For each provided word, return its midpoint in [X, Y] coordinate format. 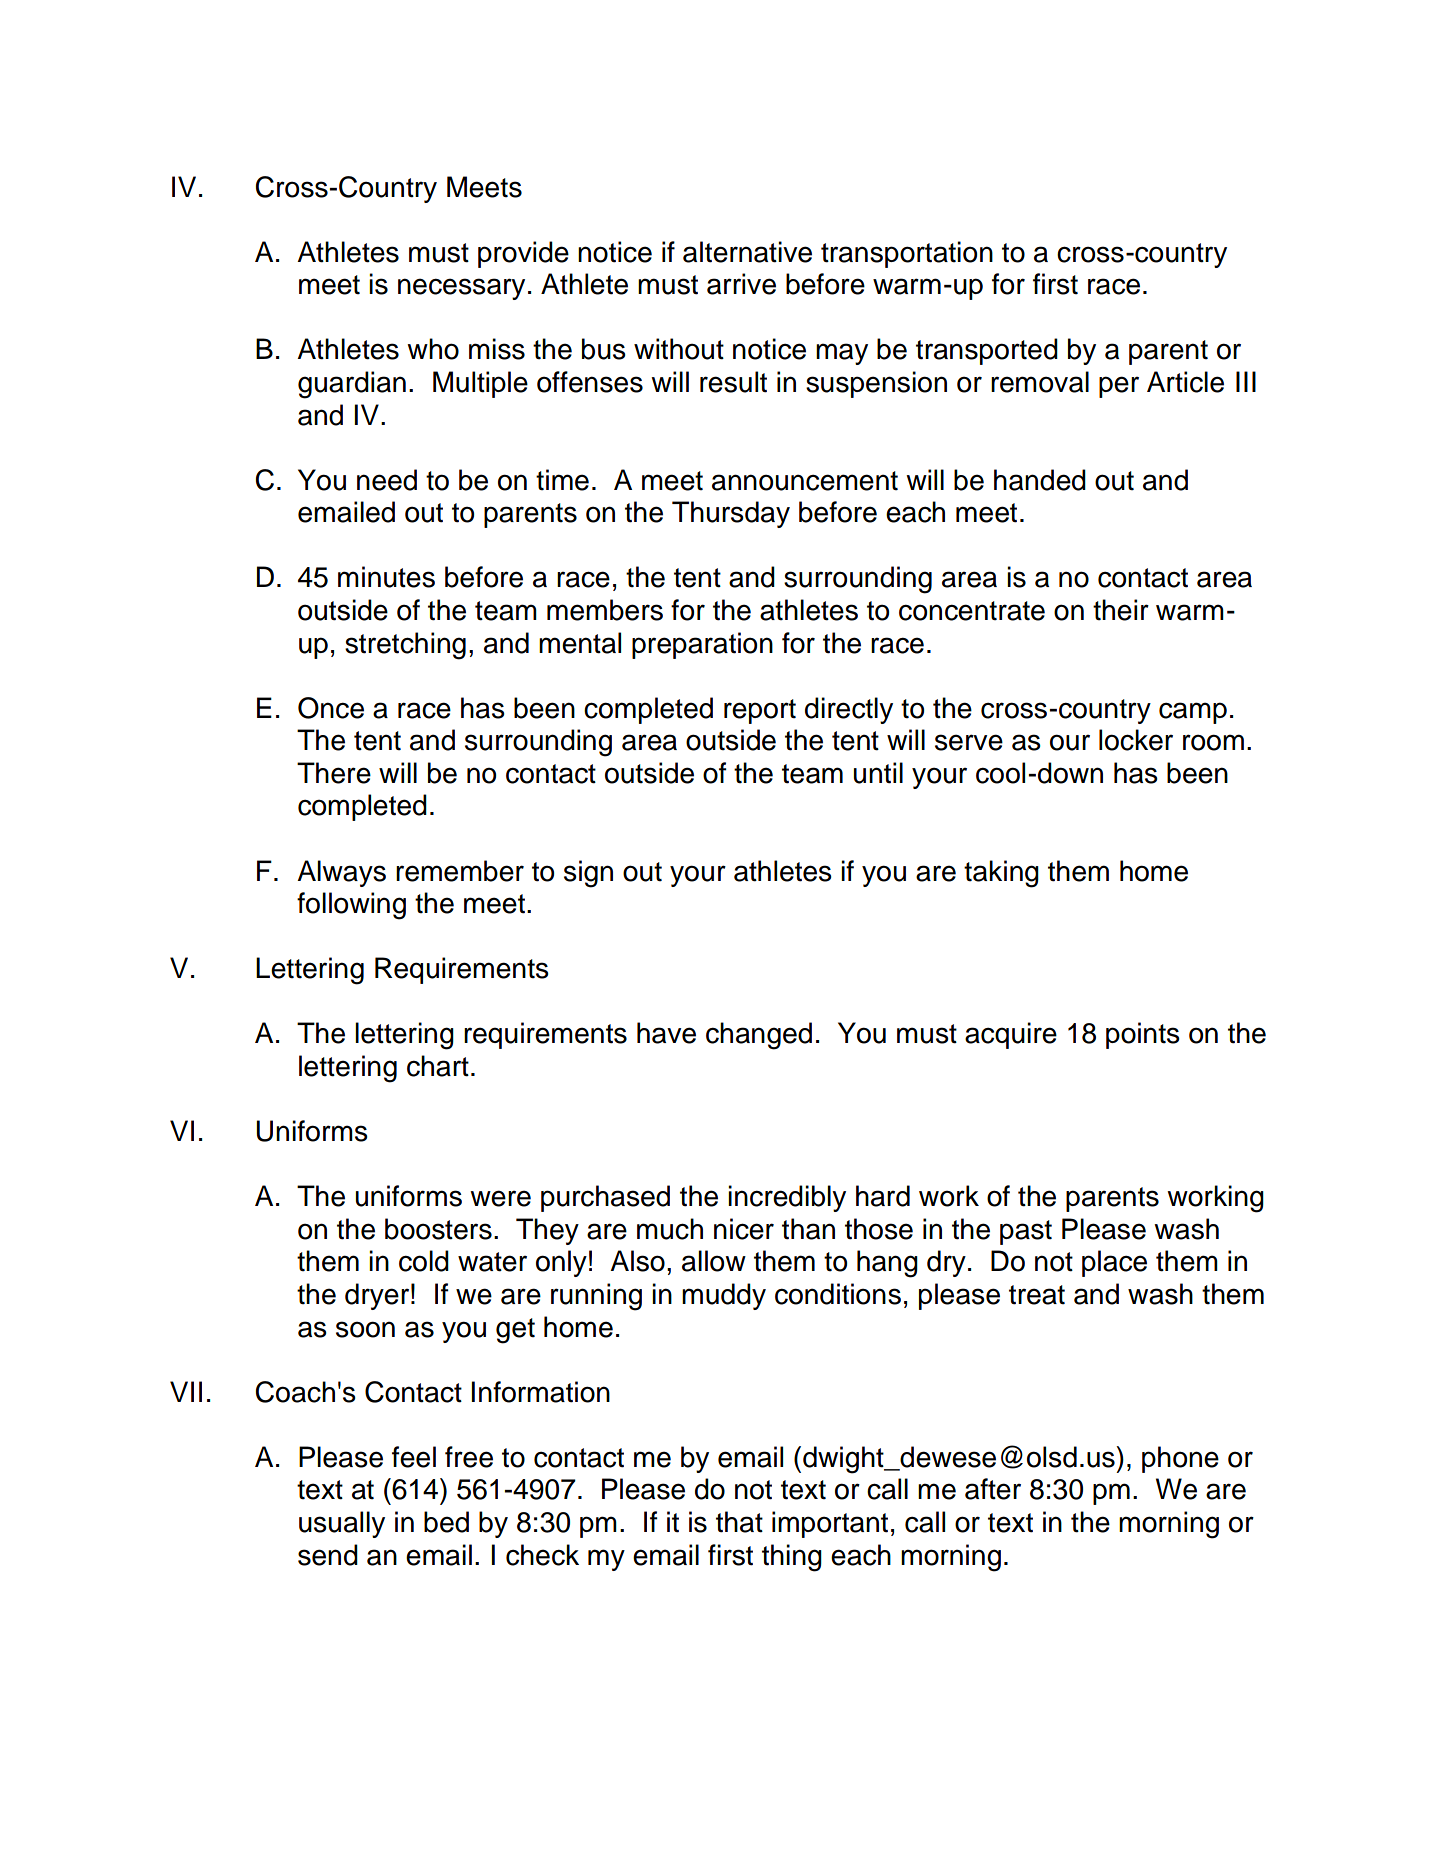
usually [342, 1524]
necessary [461, 289]
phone [1180, 1459]
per [1119, 387]
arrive [741, 284]
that [739, 1522]
